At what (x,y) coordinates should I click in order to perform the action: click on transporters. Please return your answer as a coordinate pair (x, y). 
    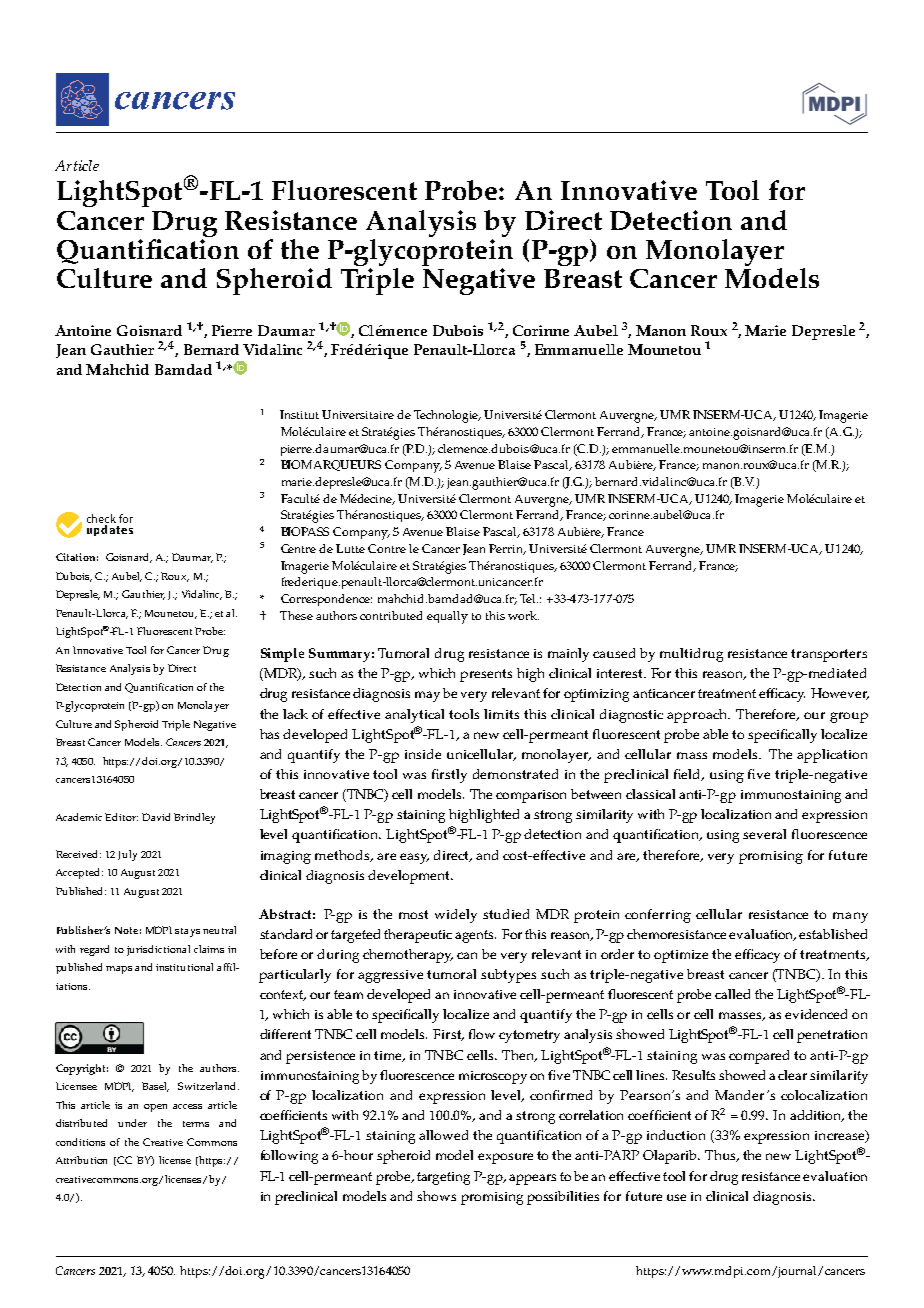
    Looking at the image, I should click on (829, 655).
